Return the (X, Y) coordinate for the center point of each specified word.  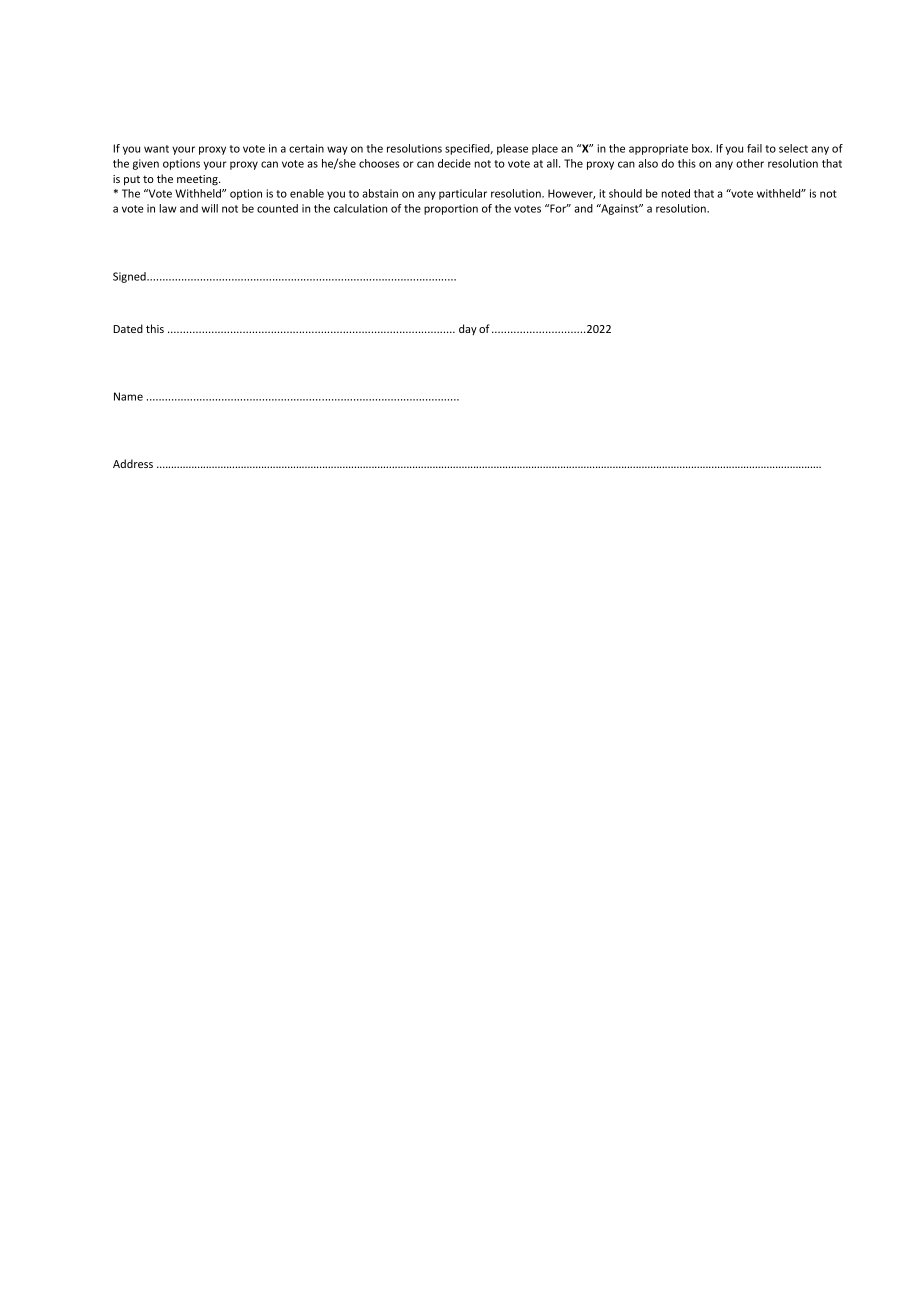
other (750, 163)
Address (133, 463)
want (156, 149)
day (468, 329)
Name (128, 396)
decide (454, 163)
